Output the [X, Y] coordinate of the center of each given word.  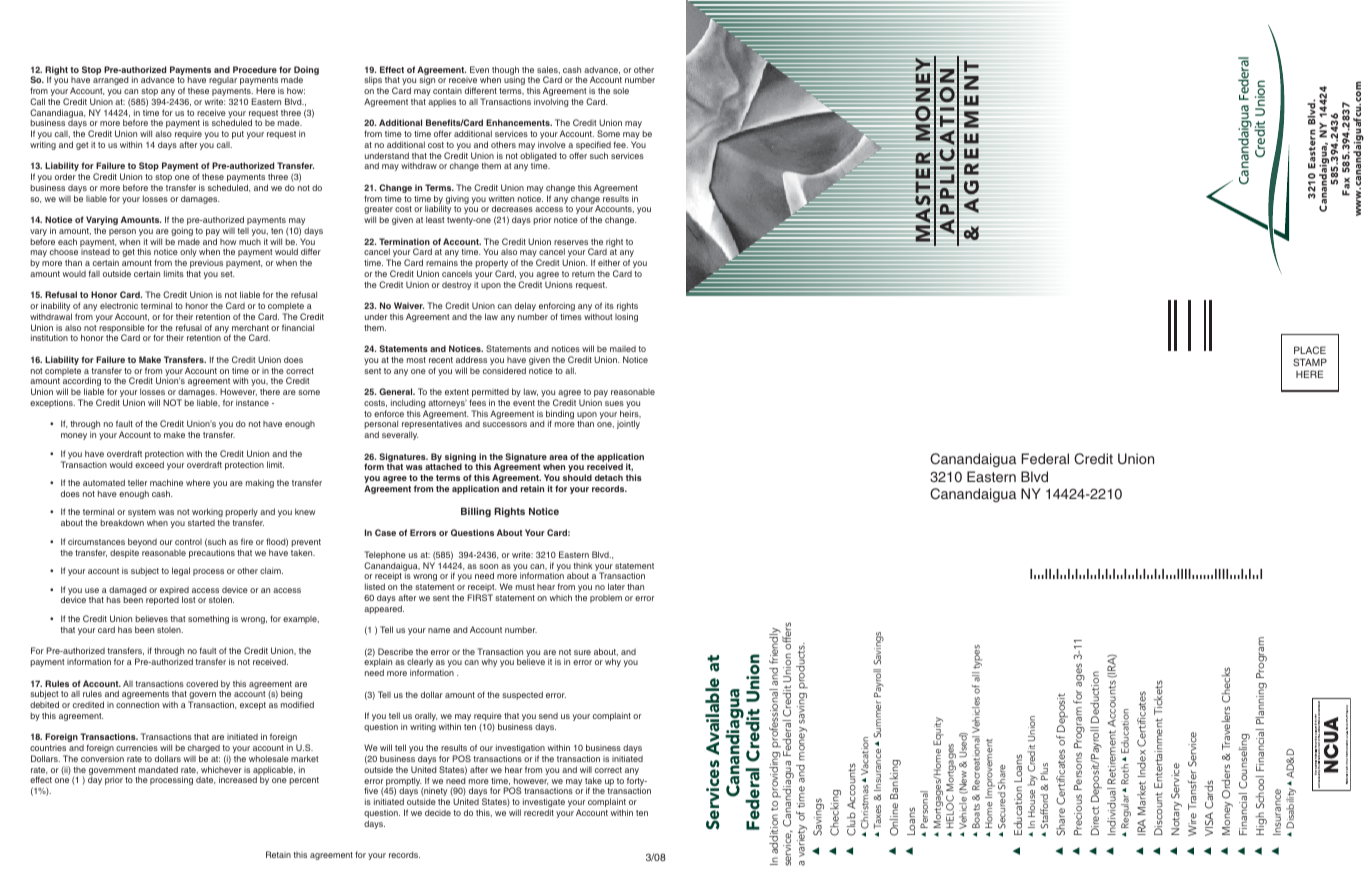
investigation [521, 750]
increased [238, 779]
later [616, 586]
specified [593, 147]
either [609, 262]
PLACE [1310, 350]
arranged [110, 80]
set [227, 274]
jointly [628, 424]
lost [188, 599]
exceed [149, 464]
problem [606, 599]
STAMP [1310, 362]
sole [621, 90]
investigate [544, 804]
